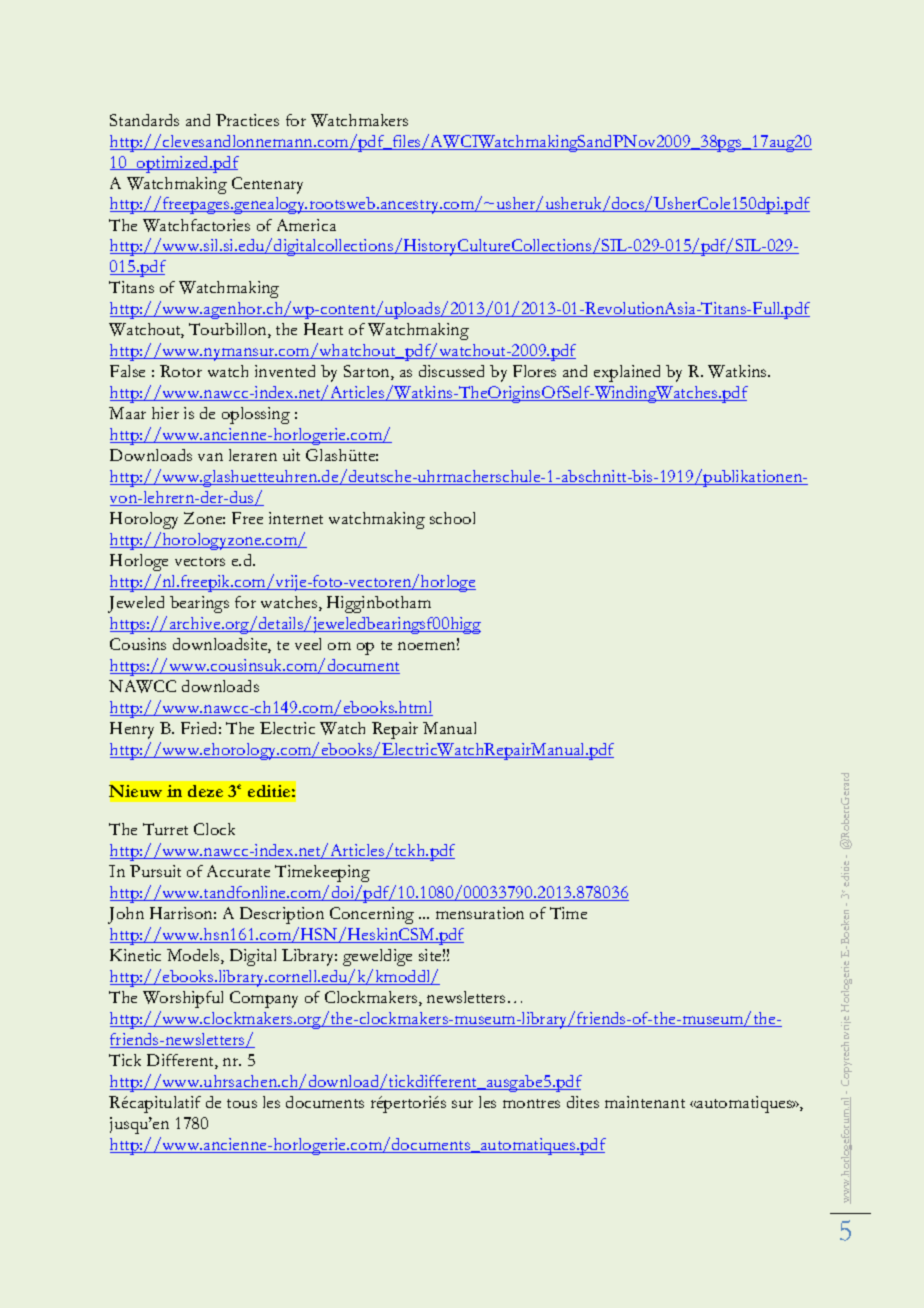  What do you see at coordinates (210, 457) in the screenshot?
I see `van` at bounding box center [210, 457].
